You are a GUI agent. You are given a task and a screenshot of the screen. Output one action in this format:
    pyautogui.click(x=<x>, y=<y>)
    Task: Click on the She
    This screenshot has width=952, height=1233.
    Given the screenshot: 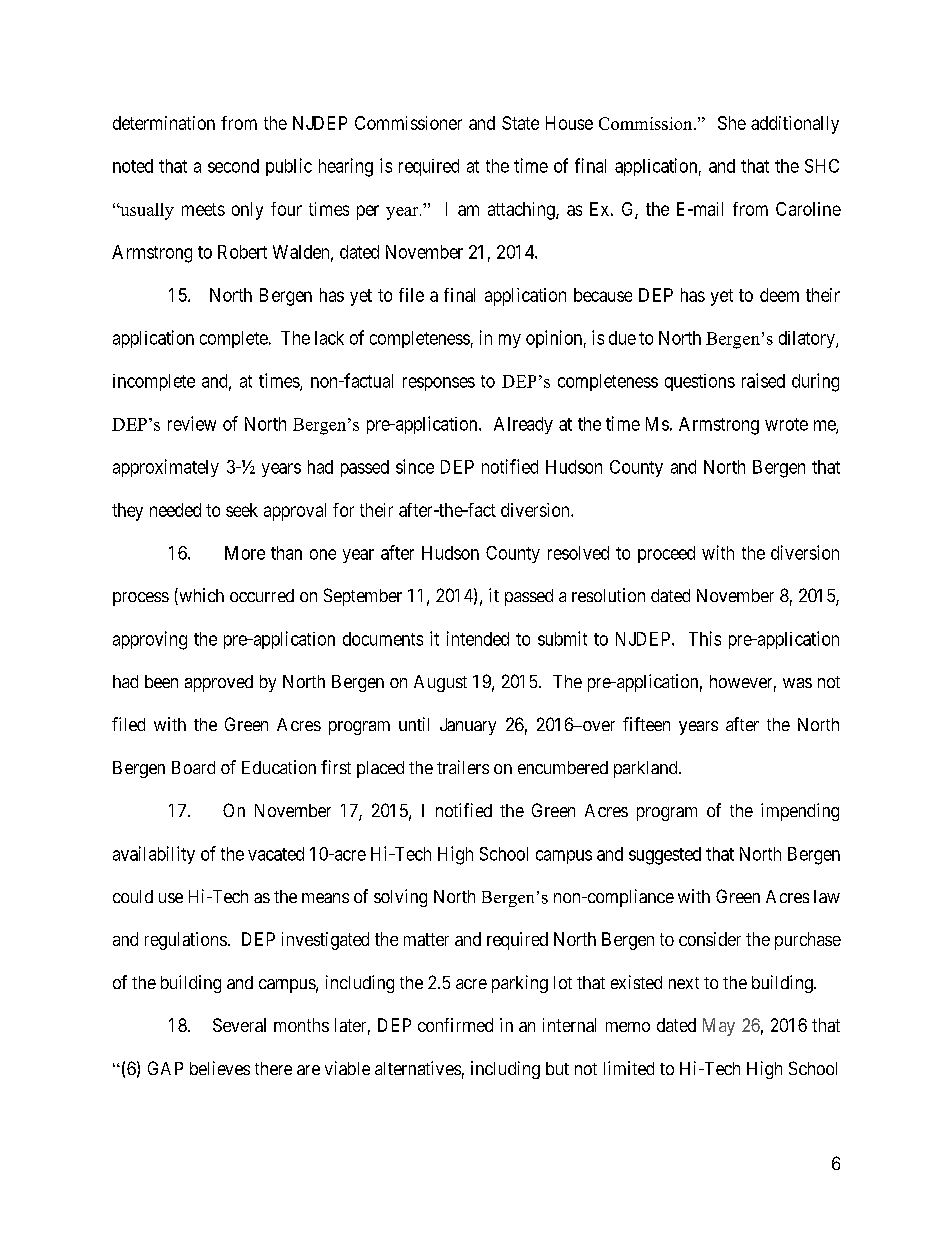 What is the action you would take?
    pyautogui.click(x=732, y=123)
